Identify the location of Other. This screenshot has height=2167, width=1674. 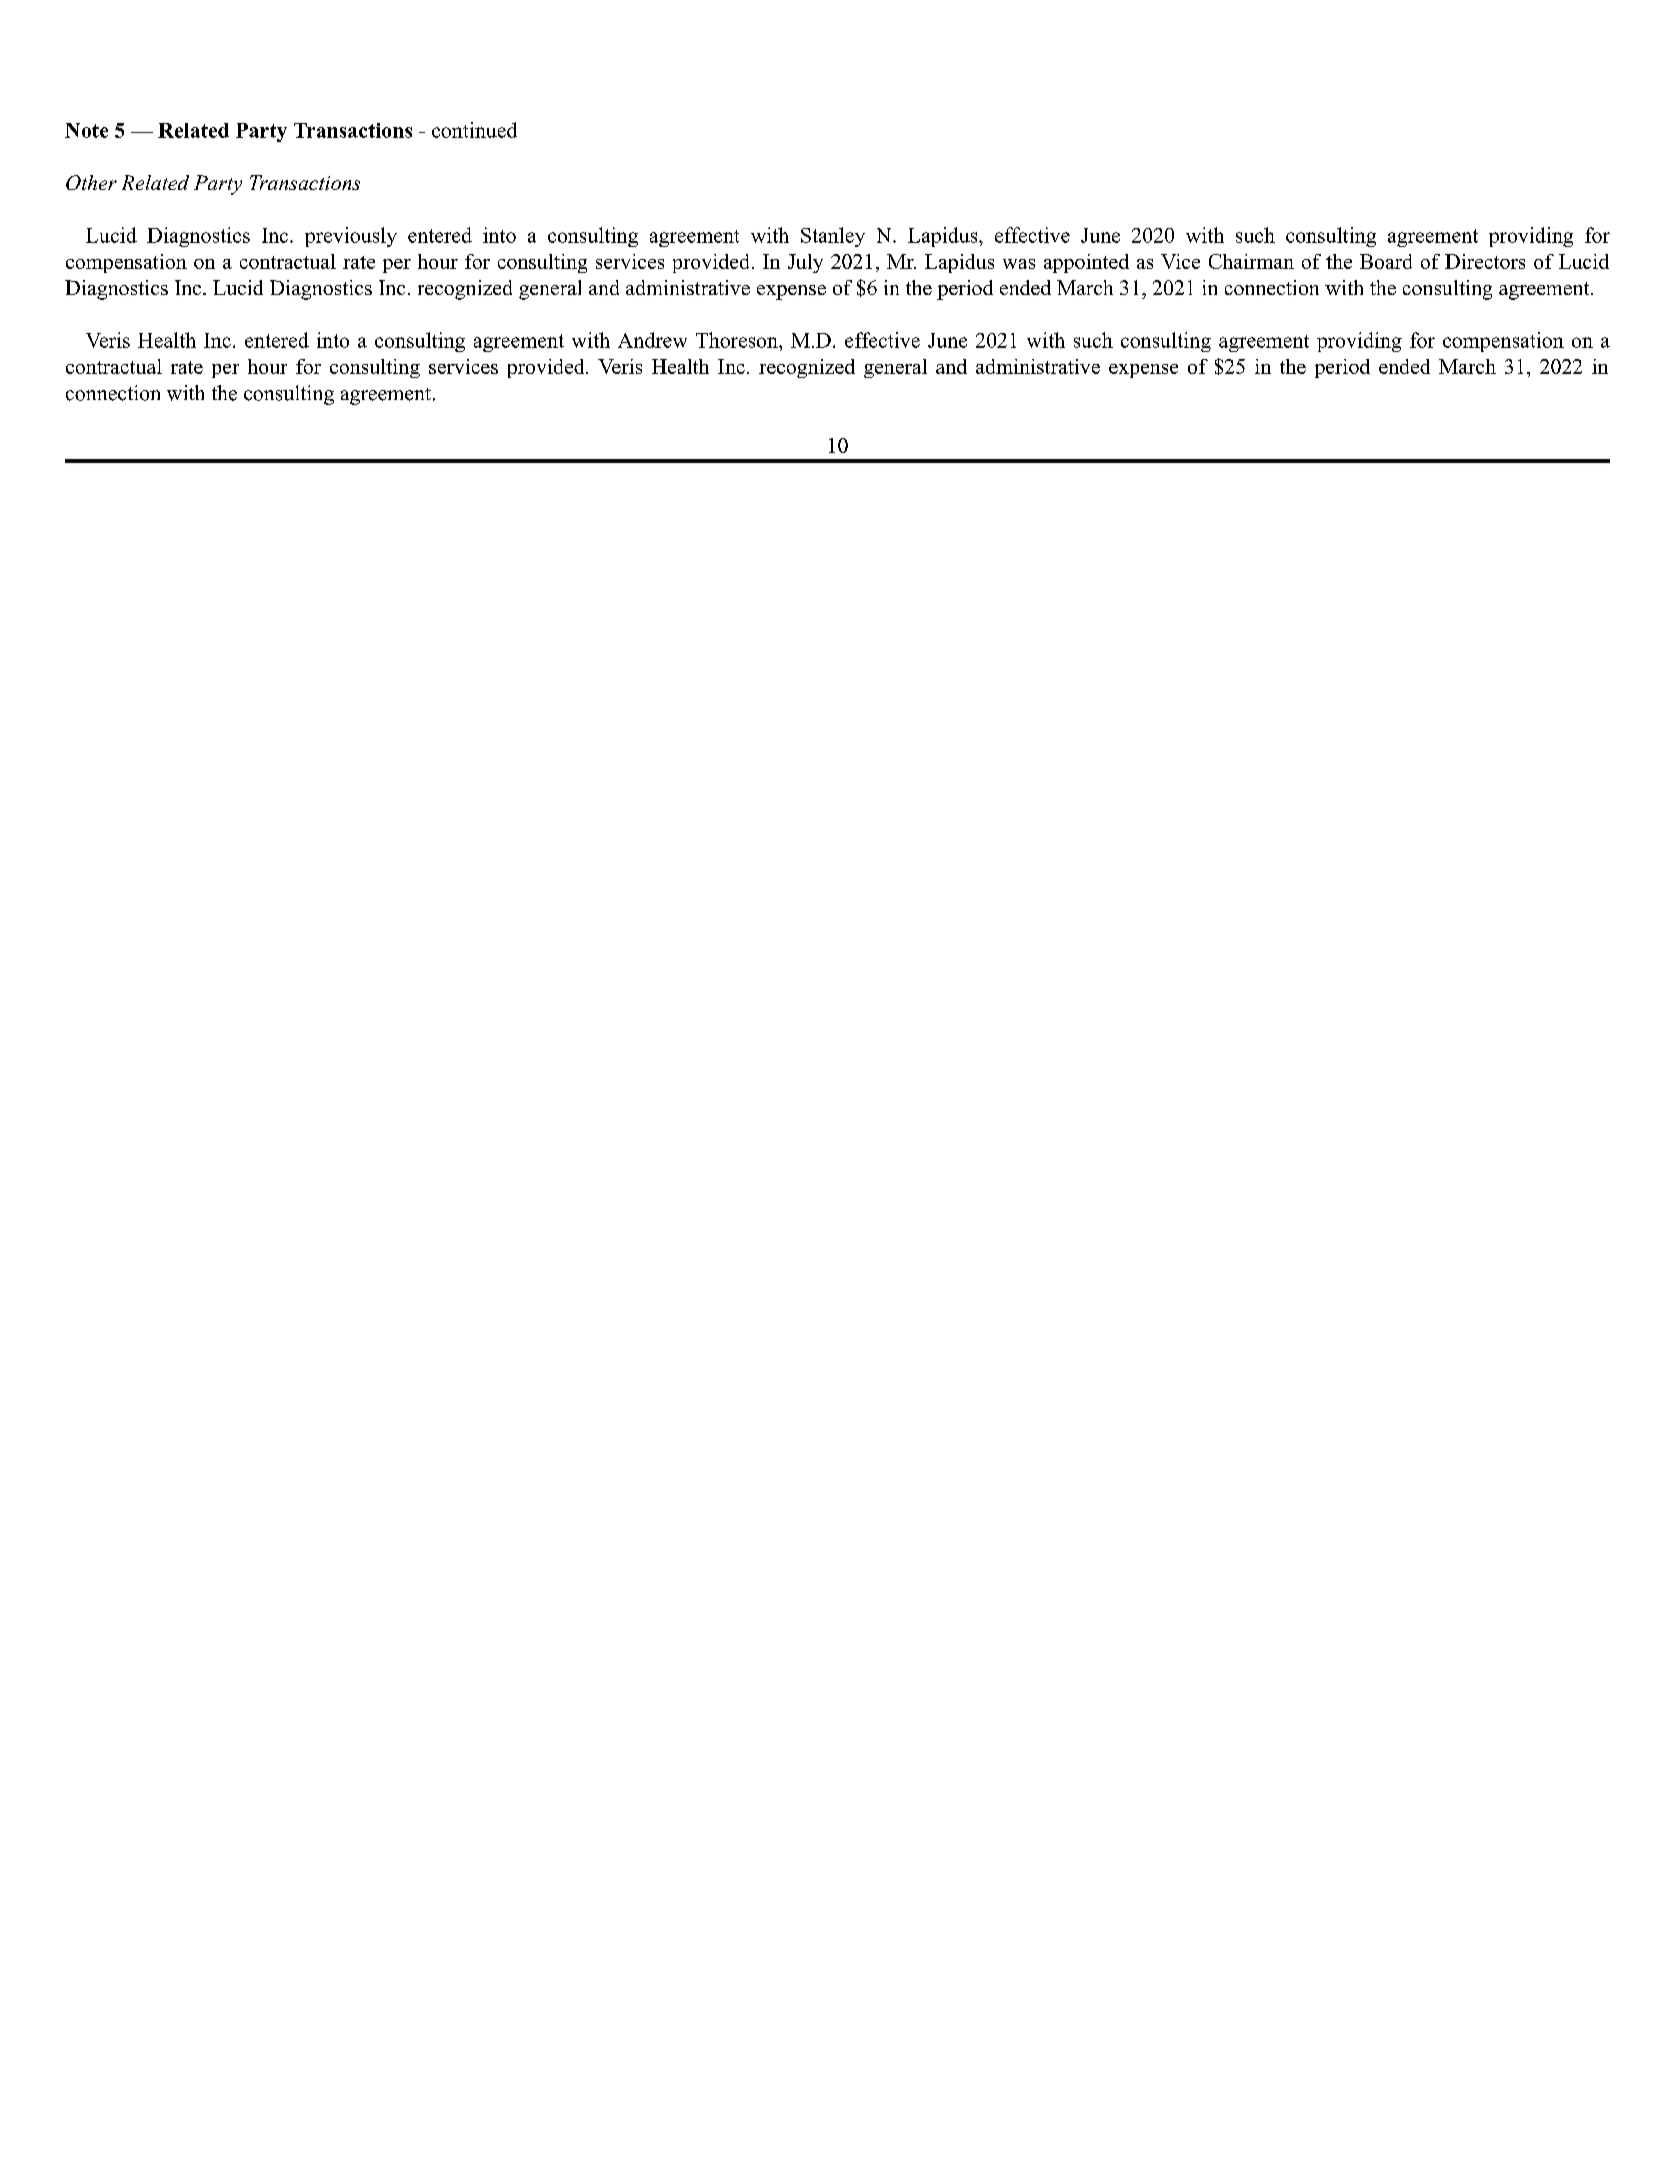
(91, 182).
